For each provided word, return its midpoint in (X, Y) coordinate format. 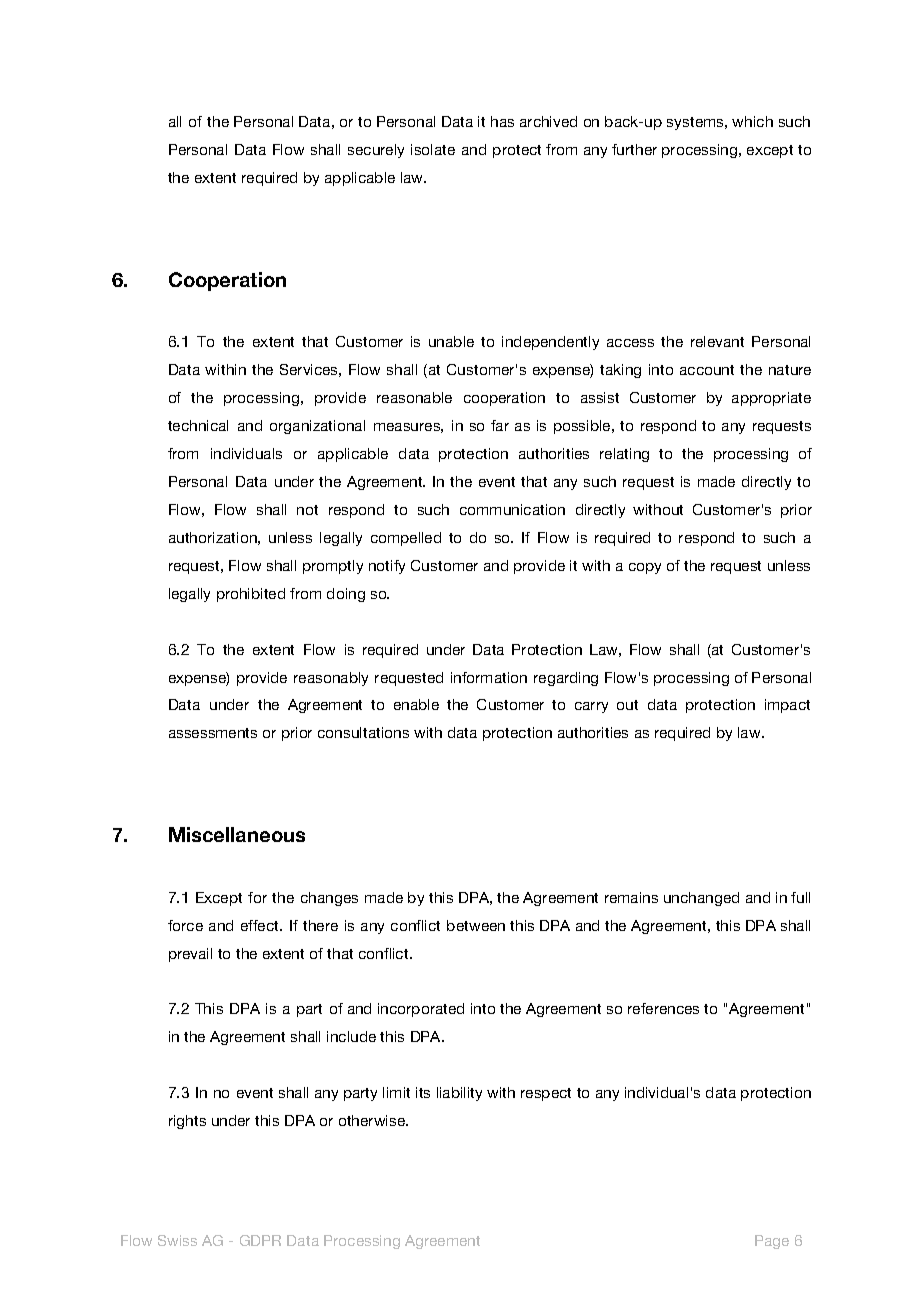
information (489, 677)
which (752, 121)
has (502, 121)
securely (376, 151)
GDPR (260, 1240)
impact (787, 706)
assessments (213, 733)
